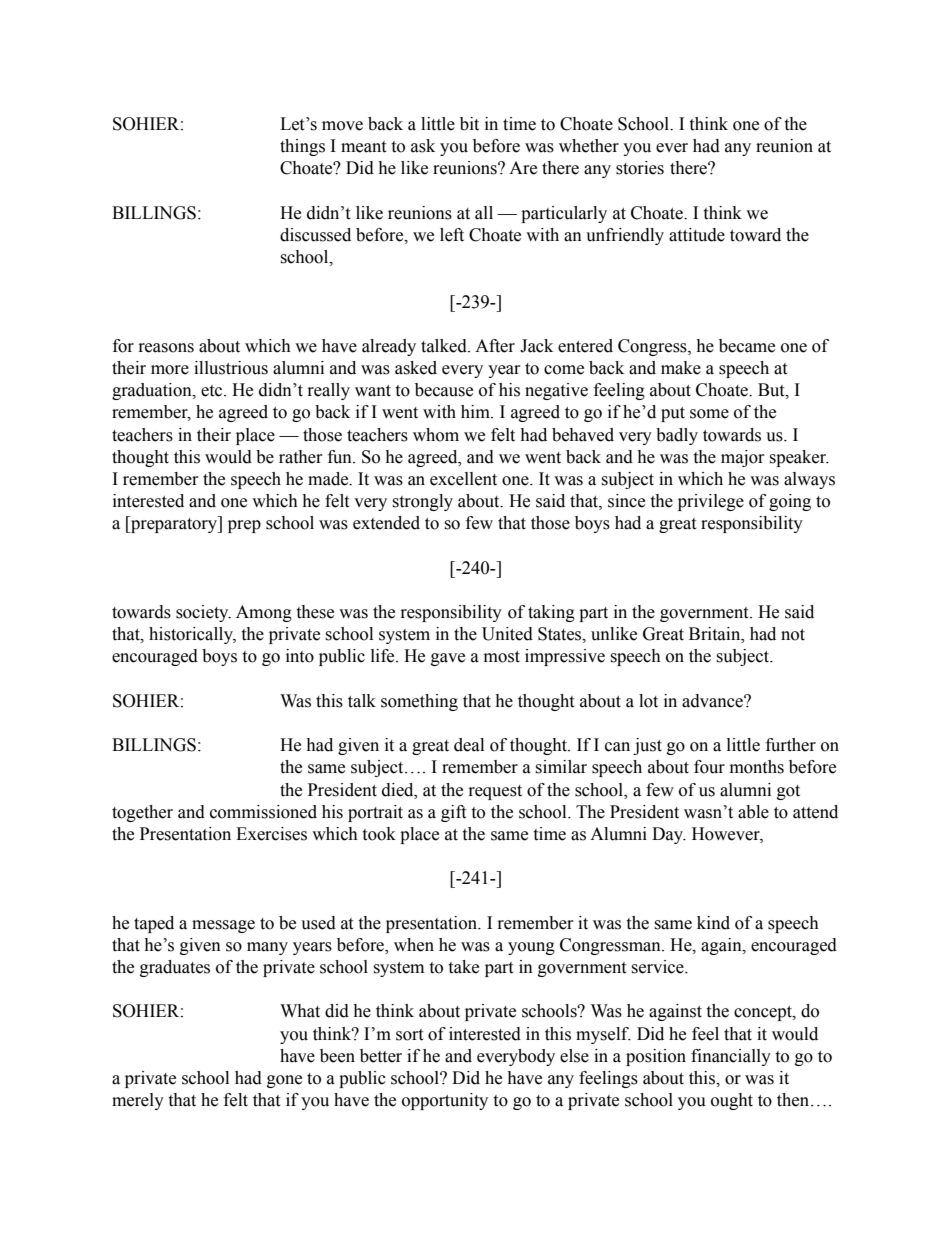 Image resolution: width=952 pixels, height=1233 pixels. What do you see at coordinates (731, 1057) in the screenshot?
I see `financially` at bounding box center [731, 1057].
